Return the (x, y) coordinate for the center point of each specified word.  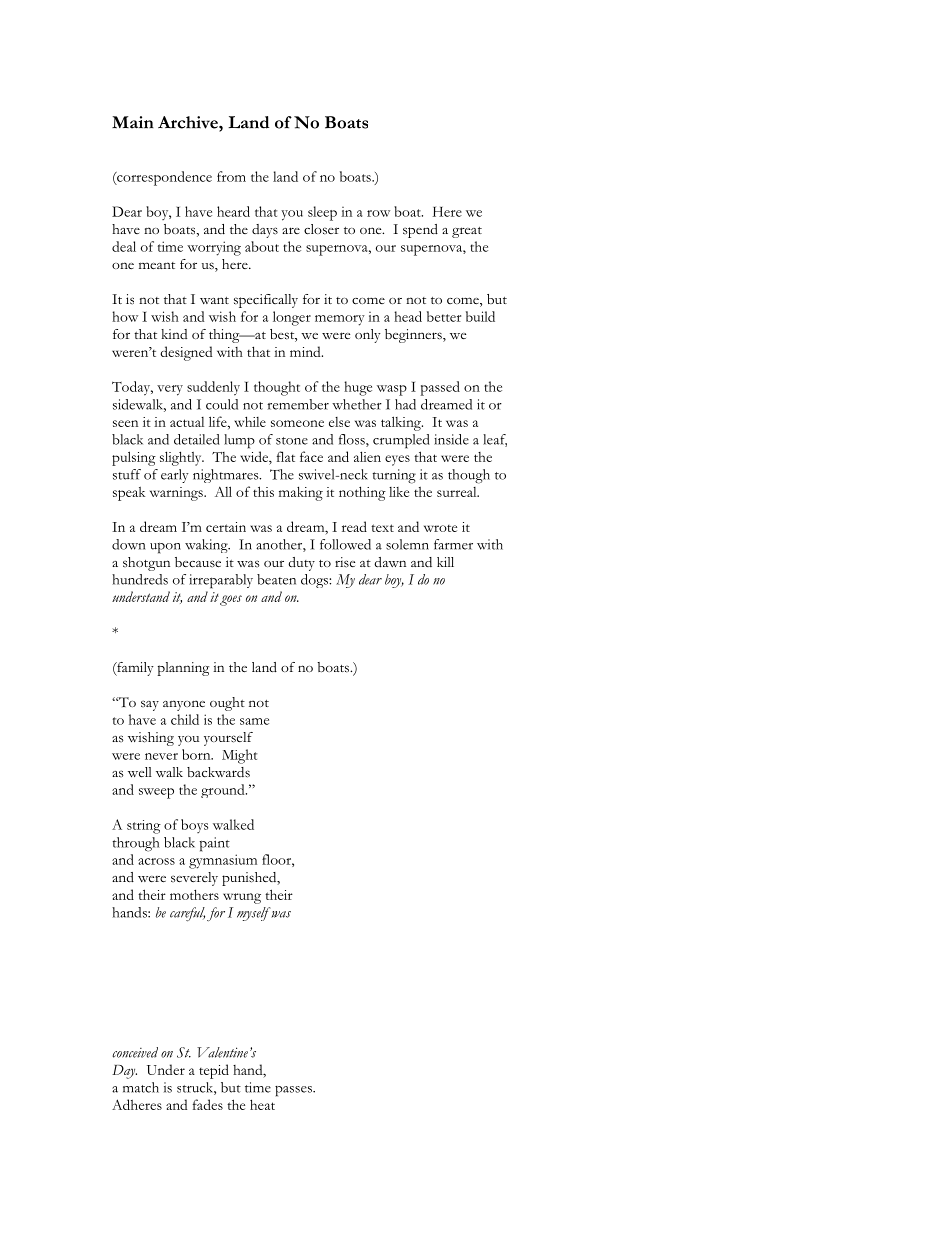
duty (301, 564)
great (467, 232)
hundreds (140, 579)
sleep (322, 213)
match (141, 1087)
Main (133, 122)
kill (445, 562)
